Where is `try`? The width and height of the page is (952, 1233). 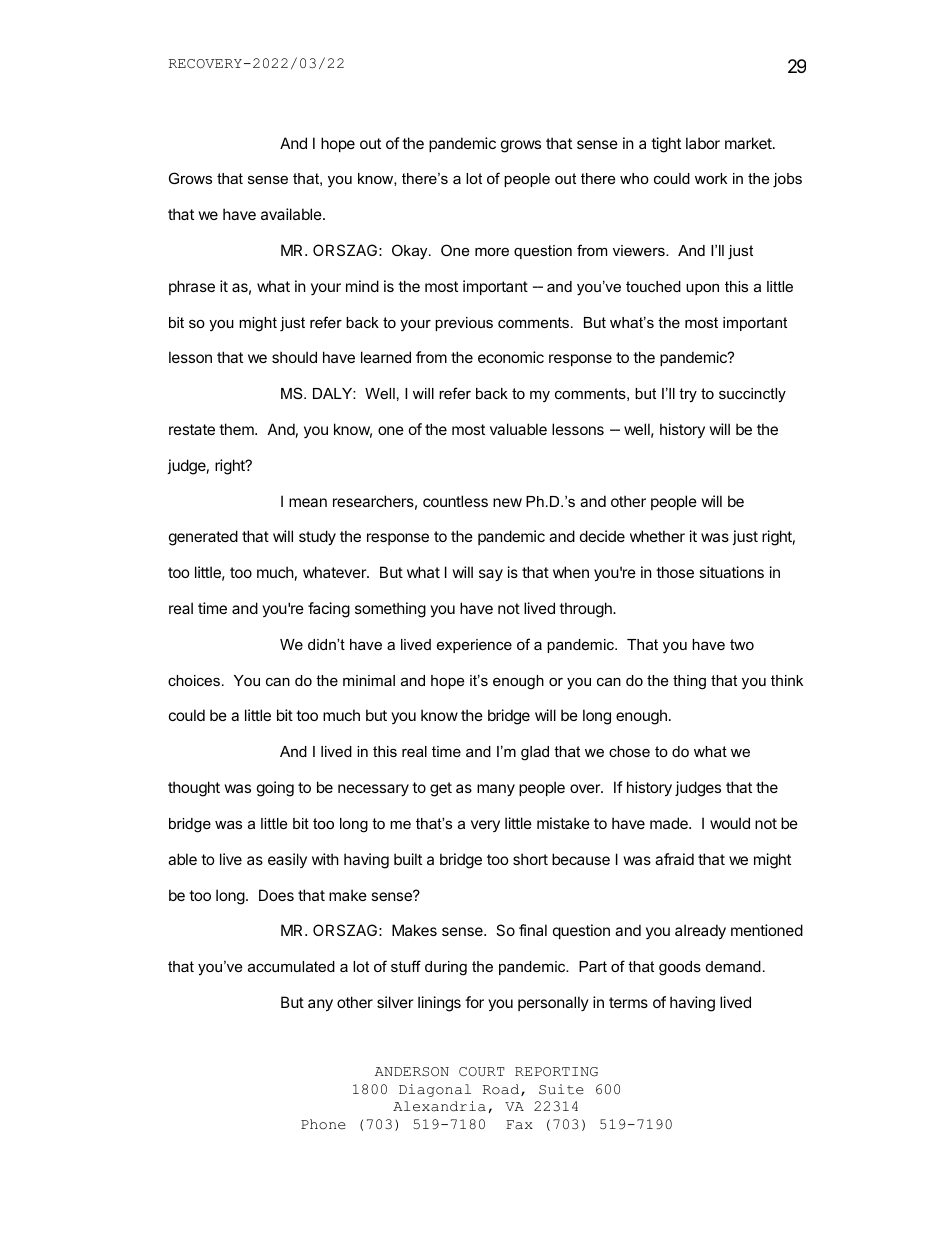 try is located at coordinates (688, 395).
